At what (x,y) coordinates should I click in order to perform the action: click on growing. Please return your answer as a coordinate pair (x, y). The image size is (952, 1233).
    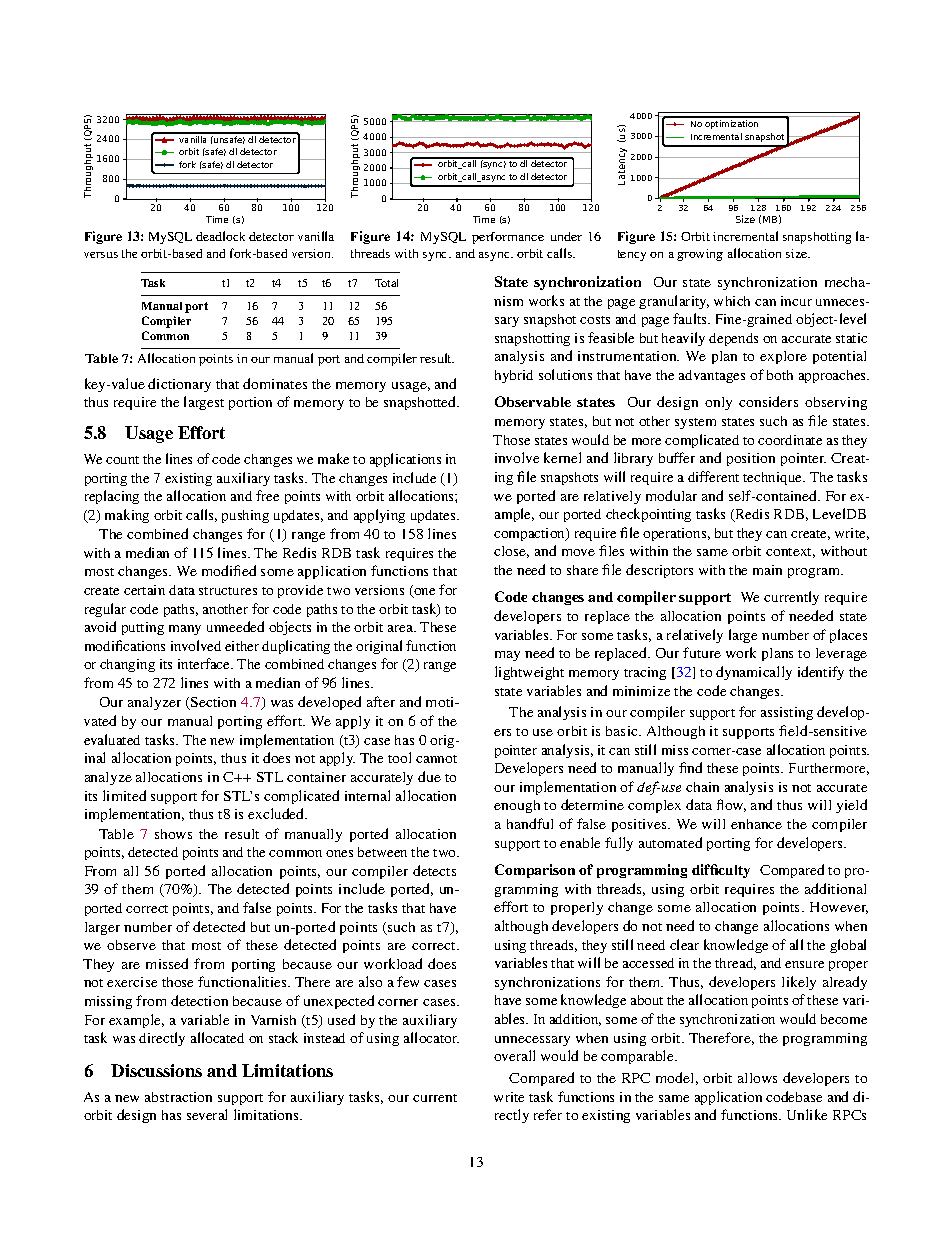
    Looking at the image, I should click on (700, 255).
